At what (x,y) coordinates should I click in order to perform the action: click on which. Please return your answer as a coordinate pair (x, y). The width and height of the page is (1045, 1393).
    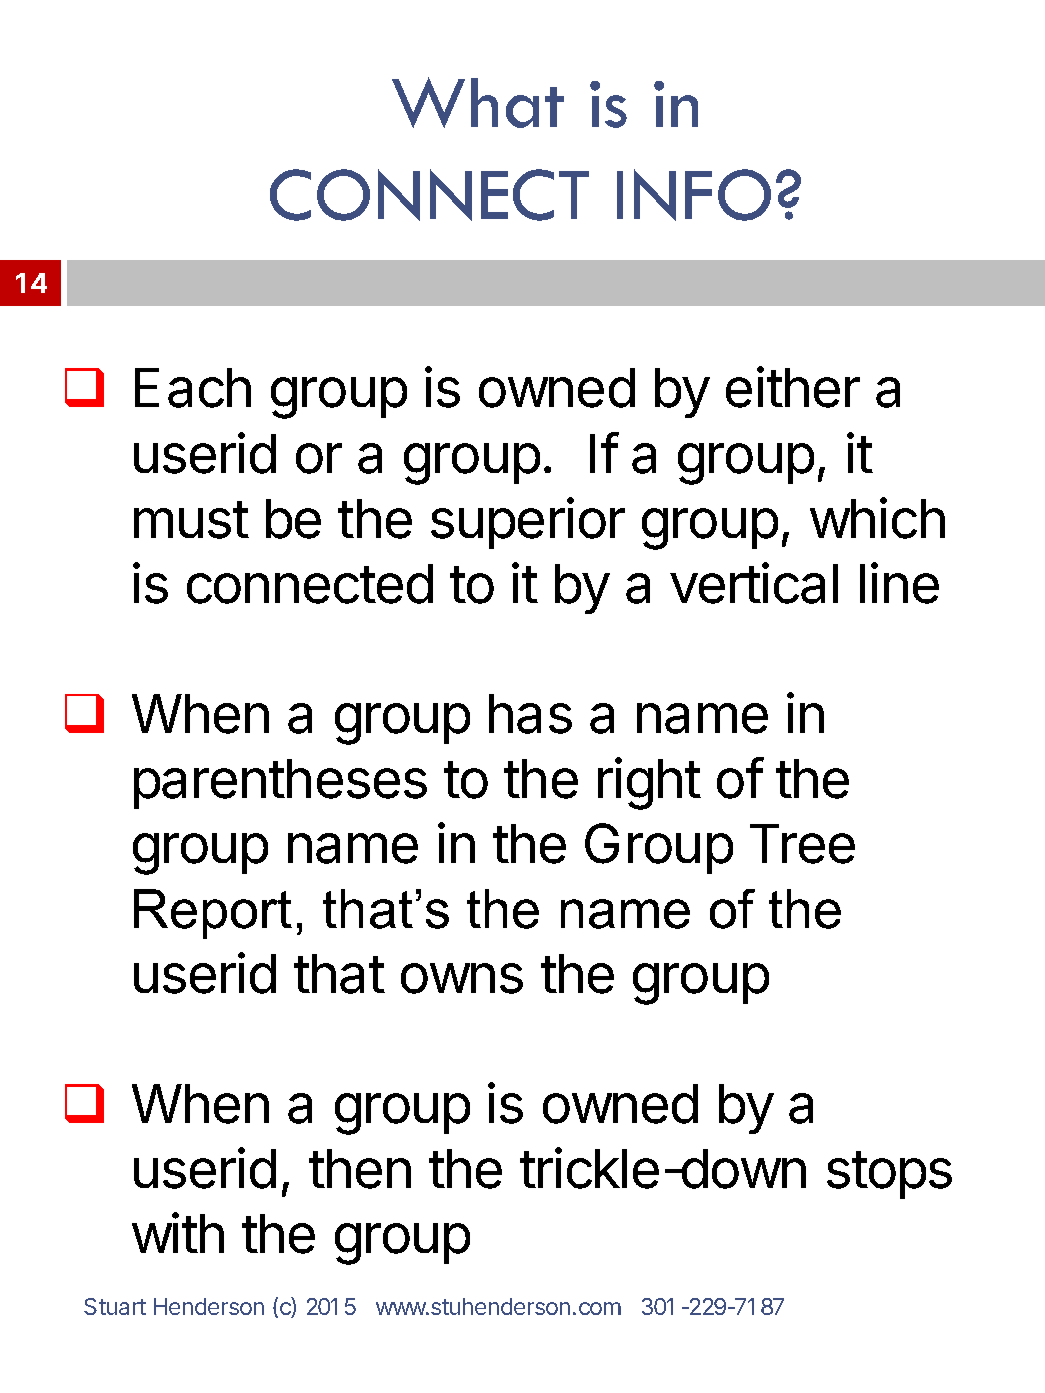
    Looking at the image, I should click on (877, 518).
